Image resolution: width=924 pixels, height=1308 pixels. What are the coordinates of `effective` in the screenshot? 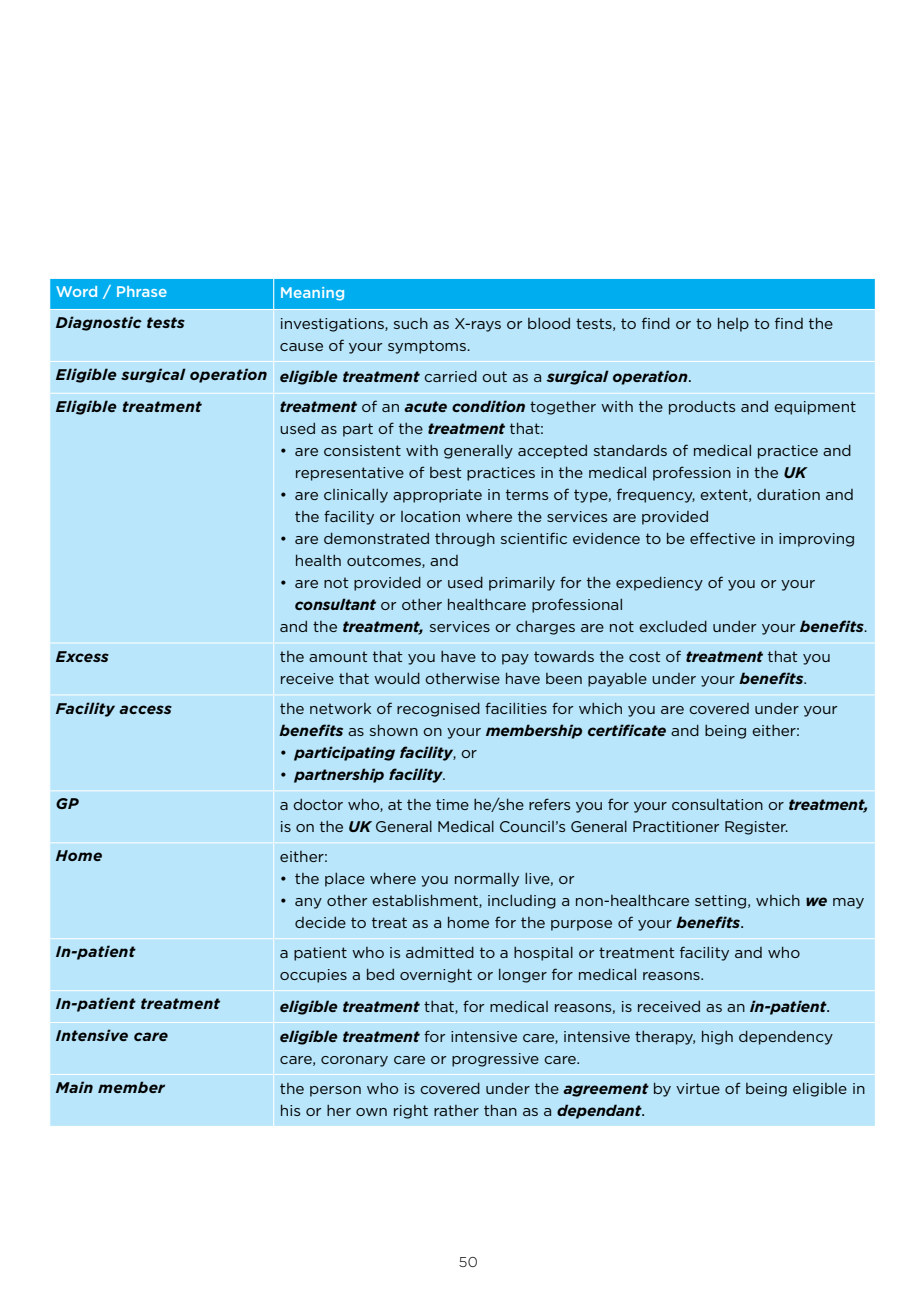 It's located at (722, 538).
